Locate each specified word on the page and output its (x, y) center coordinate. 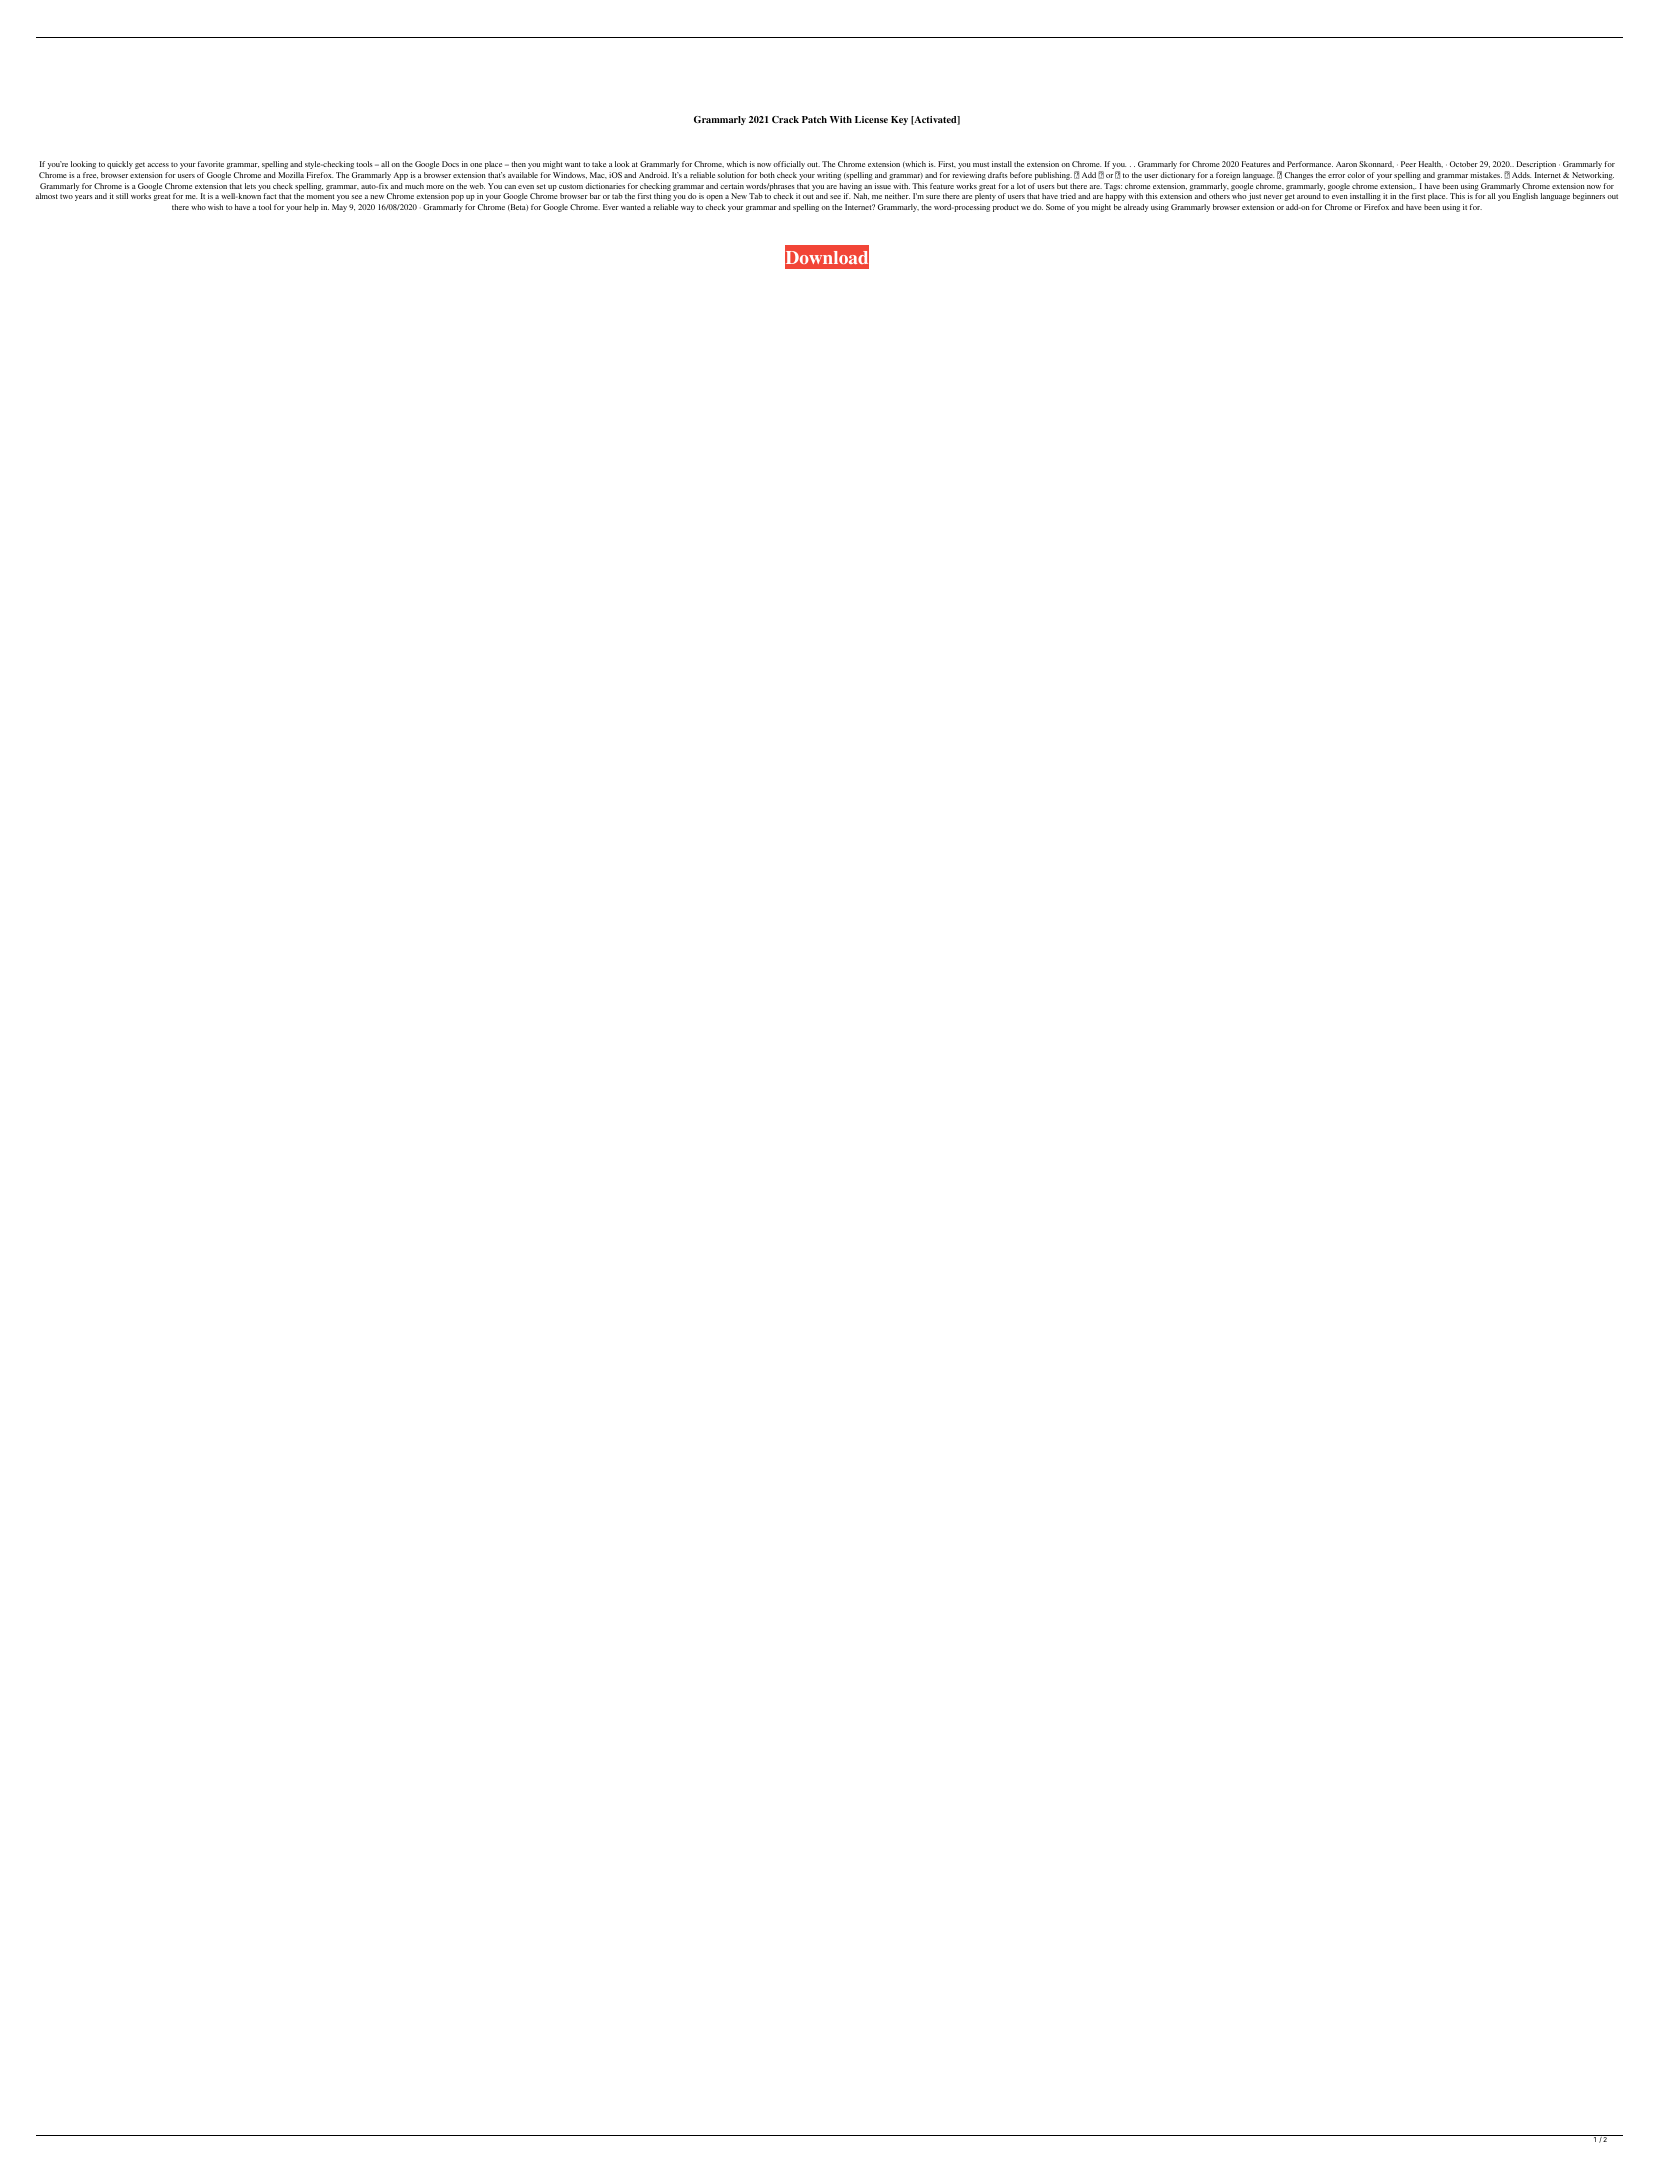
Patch (814, 119)
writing (829, 176)
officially (789, 165)
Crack (785, 119)
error (1336, 176)
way (687, 209)
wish (215, 207)
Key (899, 120)
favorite (211, 164)
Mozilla (291, 175)
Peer (1408, 164)
